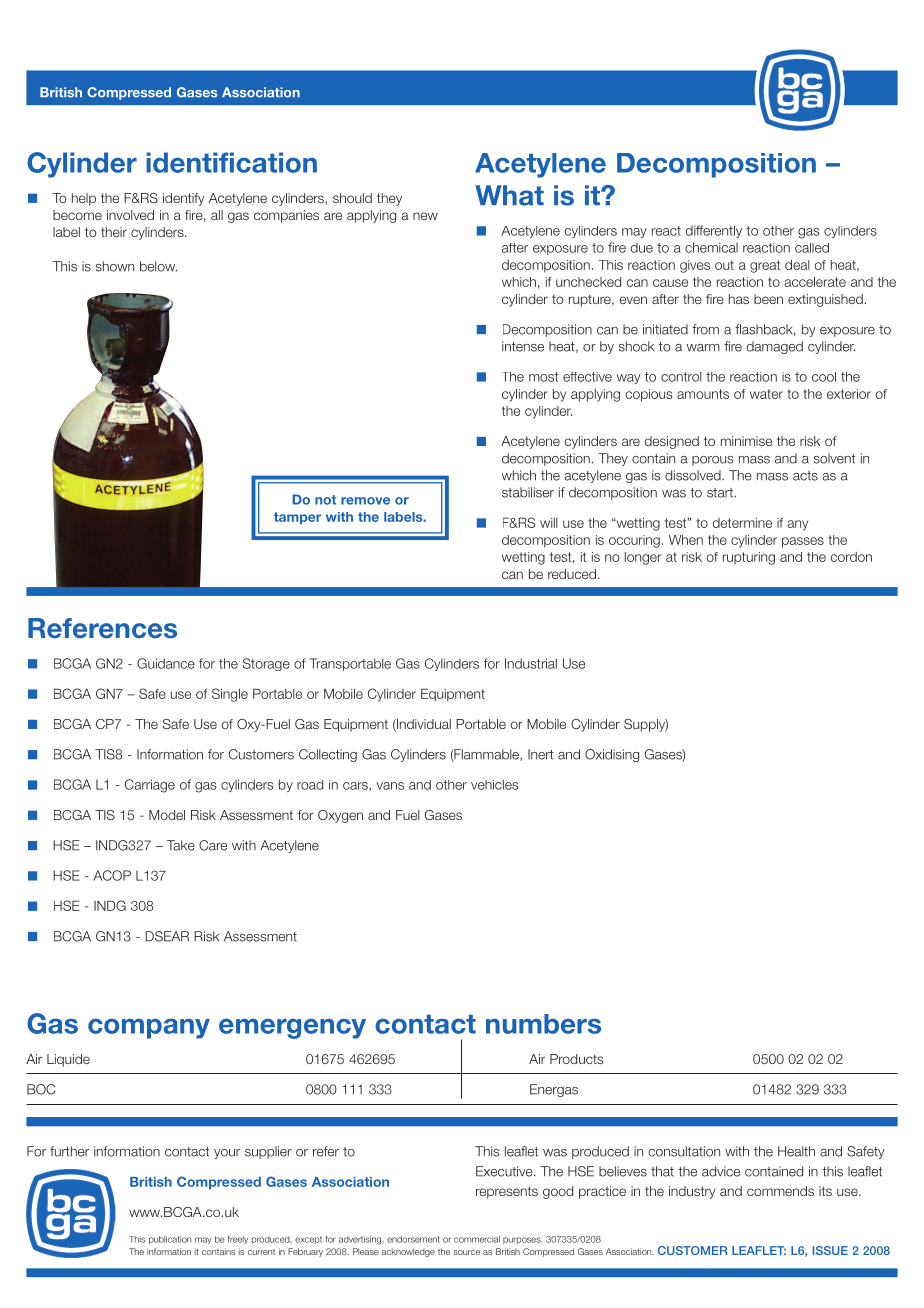 Image resolution: width=924 pixels, height=1308 pixels. Describe the element at coordinates (170, 1240) in the screenshot. I see `publication` at that location.
